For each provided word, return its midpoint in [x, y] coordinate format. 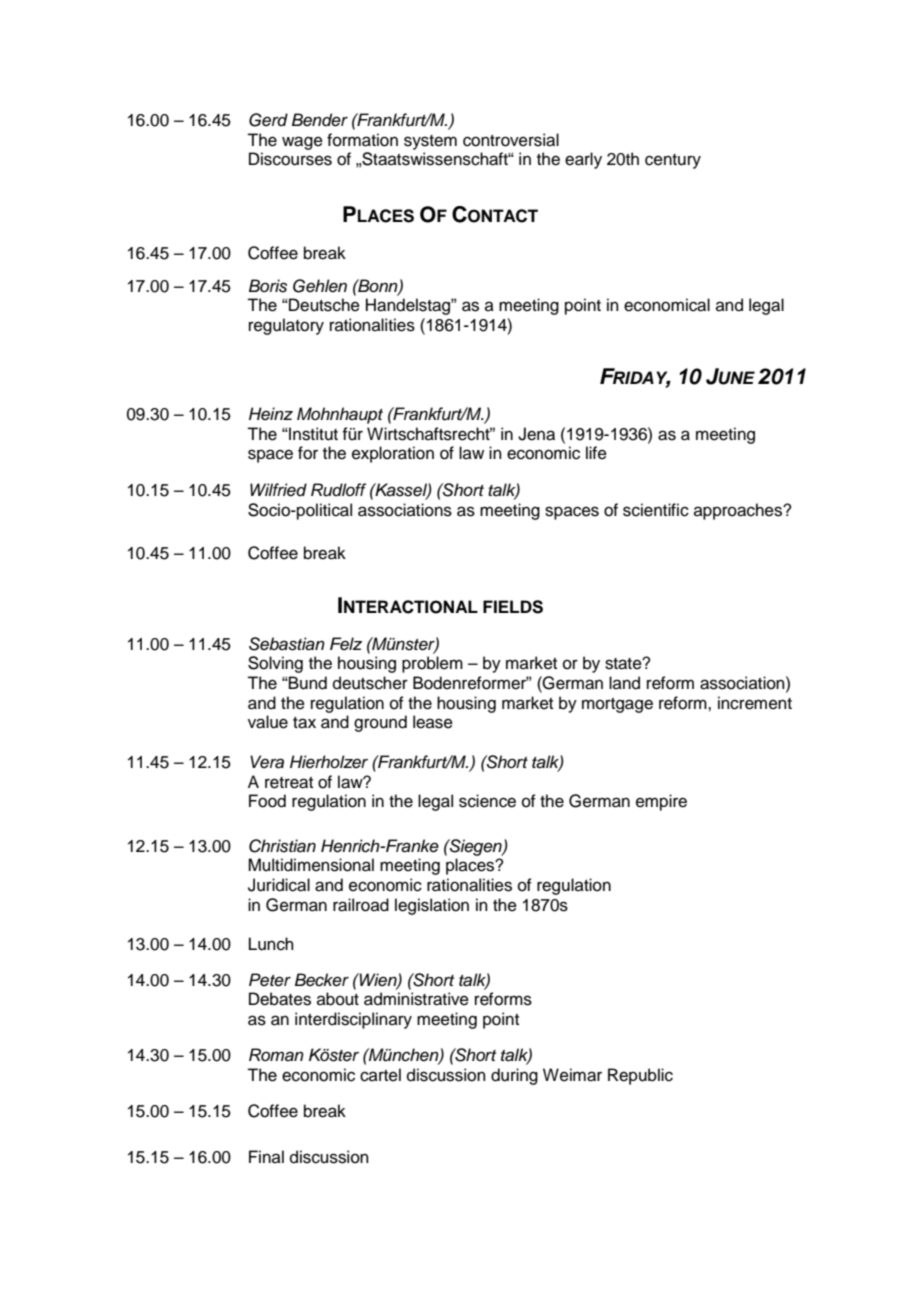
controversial [511, 140]
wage [302, 143]
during [514, 1076]
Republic [640, 1076]
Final [266, 1156]
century [673, 161]
